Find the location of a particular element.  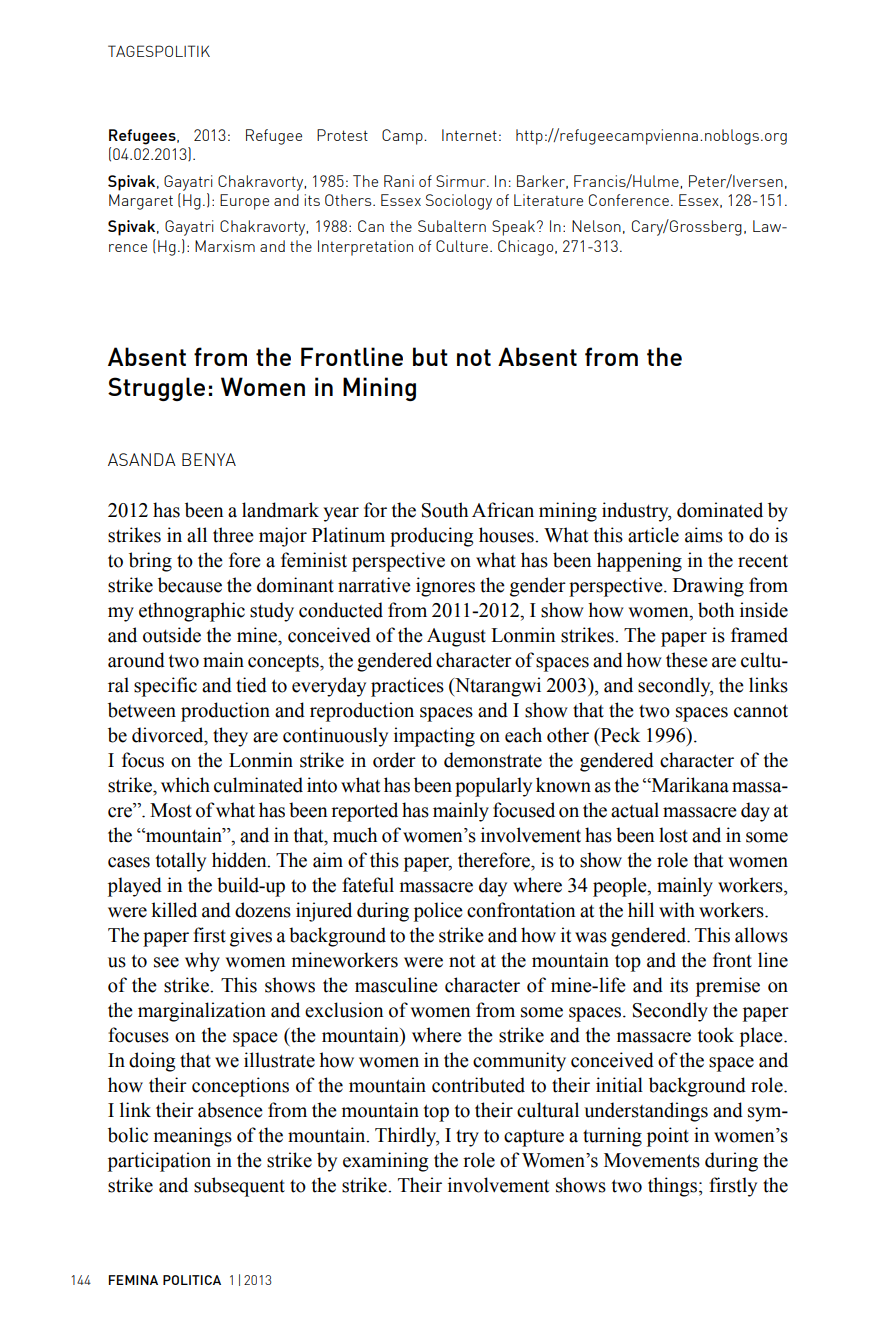

Europe is located at coordinates (244, 202).
